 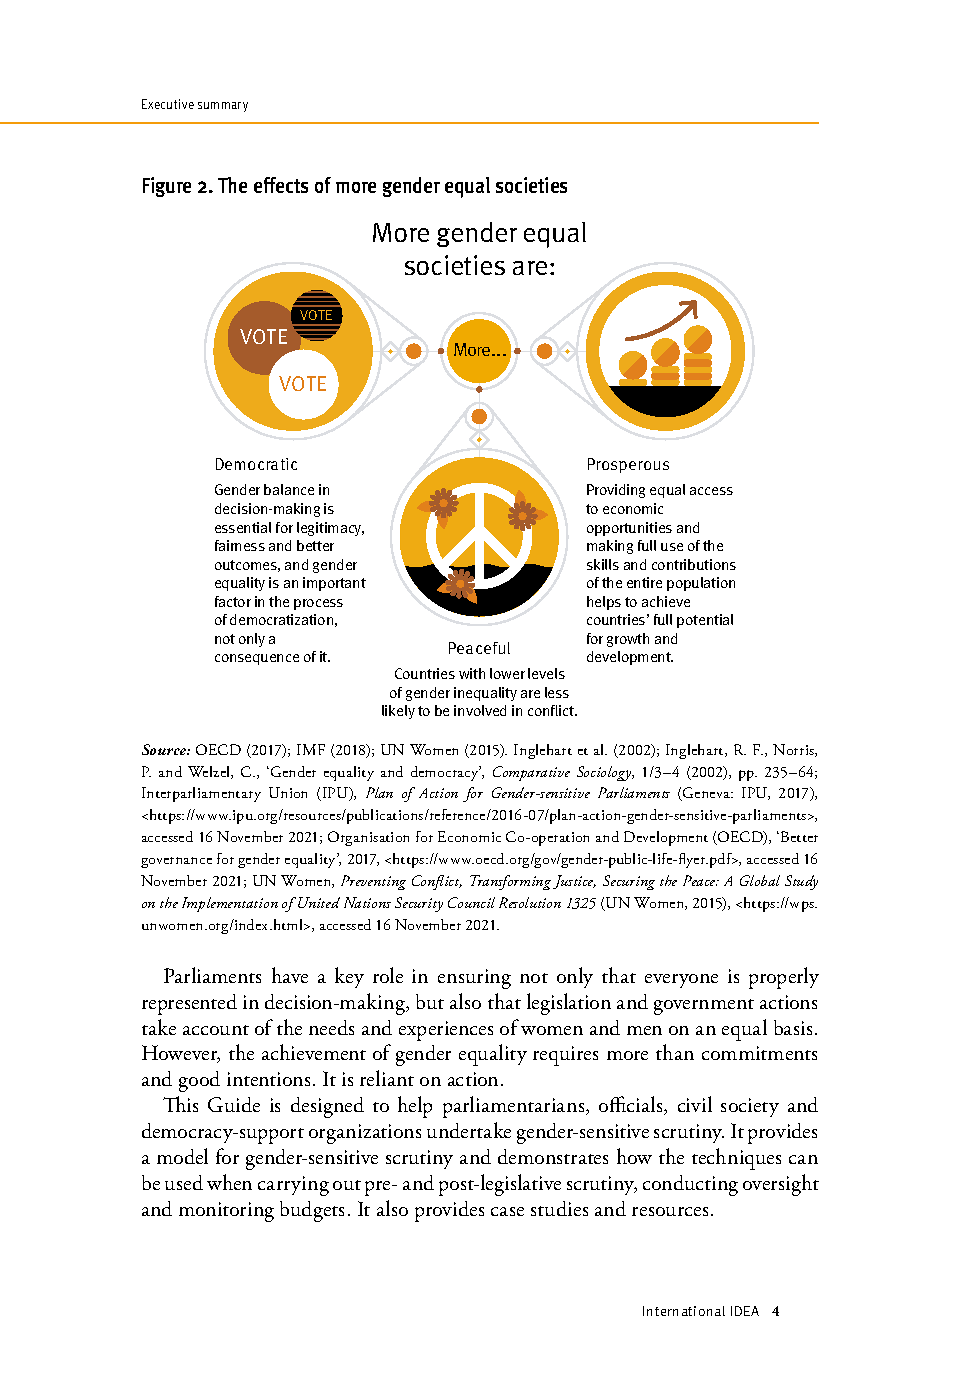 What do you see at coordinates (281, 185) in the screenshot?
I see `effects` at bounding box center [281, 185].
